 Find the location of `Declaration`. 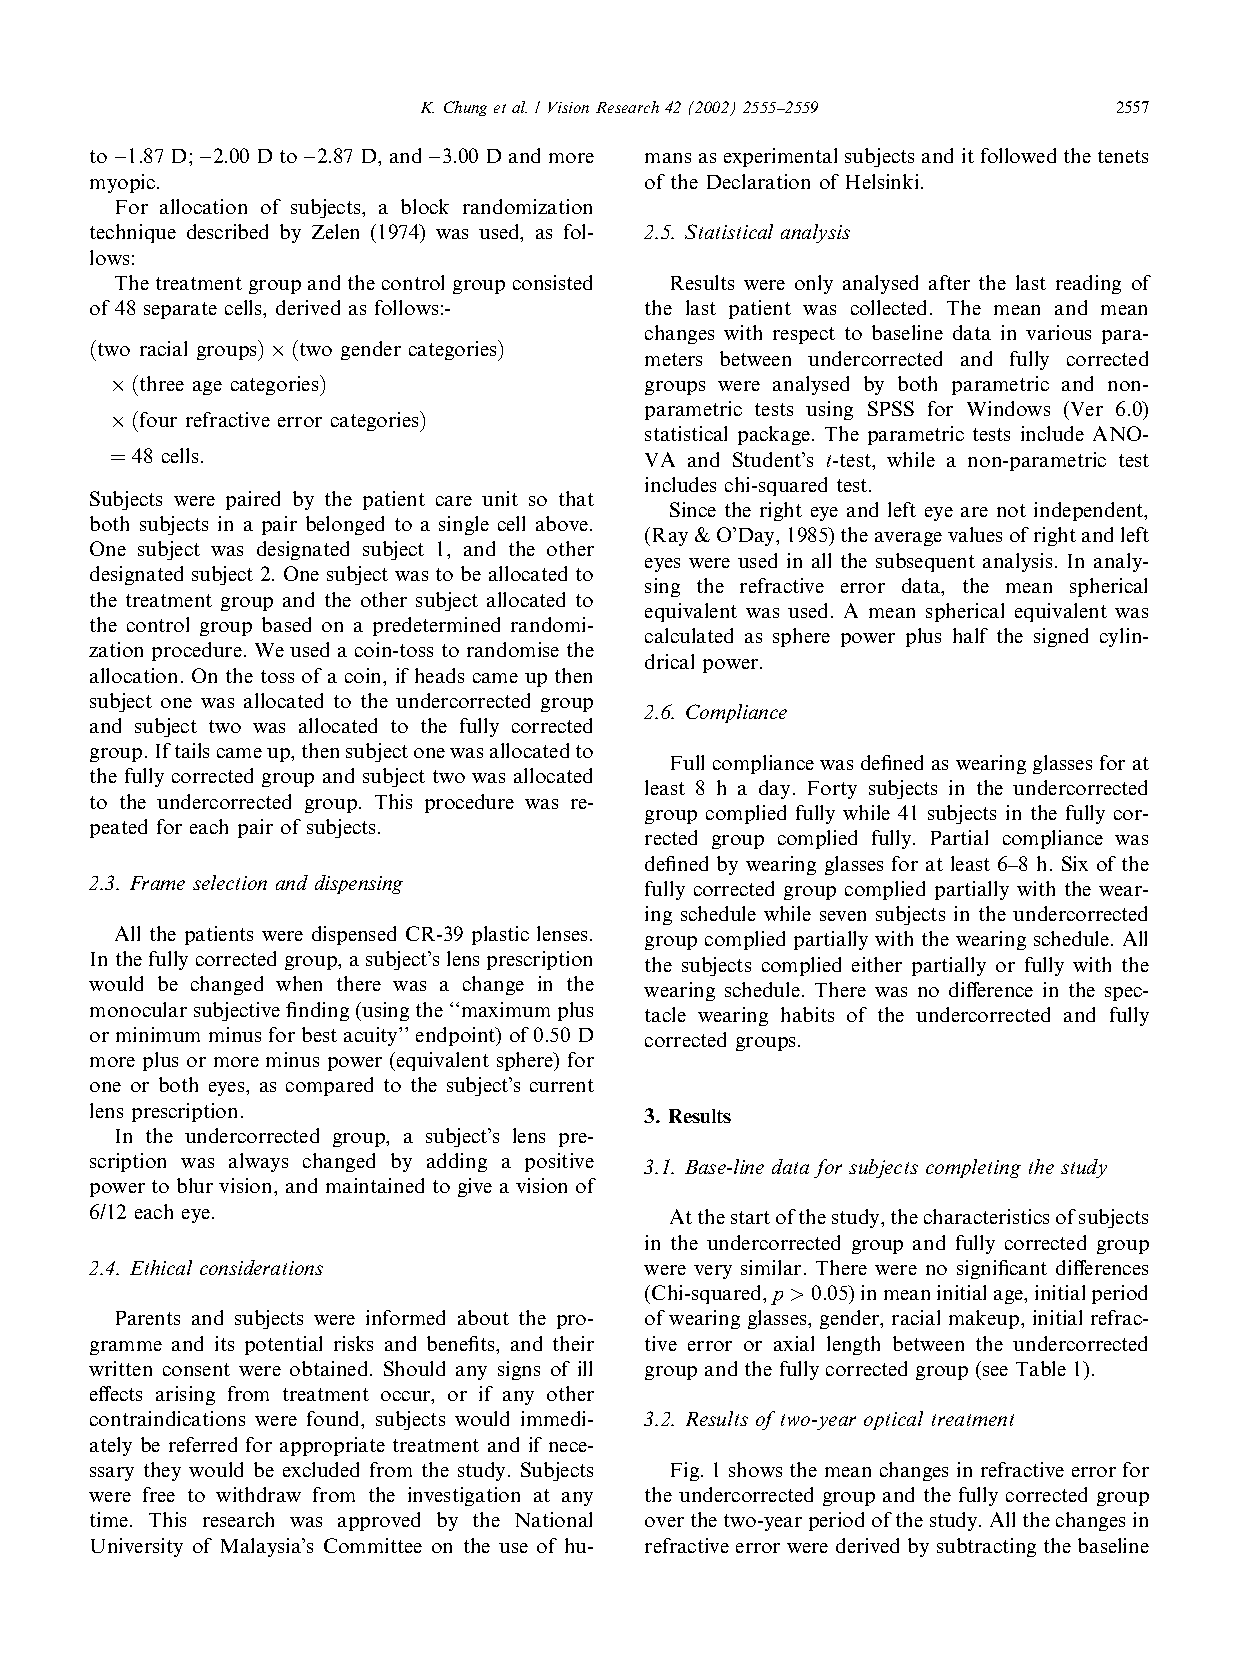

Declaration is located at coordinates (758, 181).
